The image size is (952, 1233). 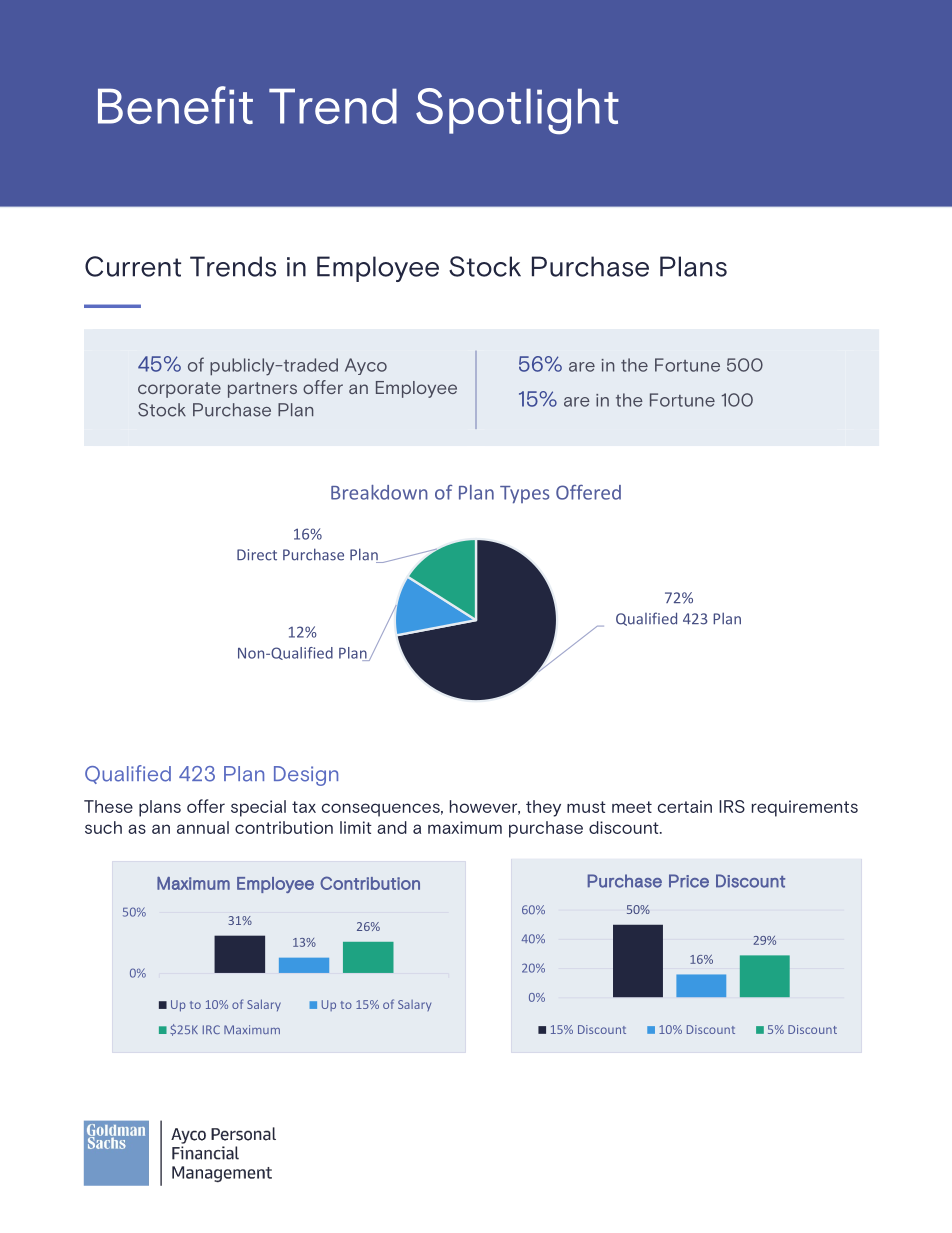 What do you see at coordinates (392, 827) in the image?
I see `and` at bounding box center [392, 827].
